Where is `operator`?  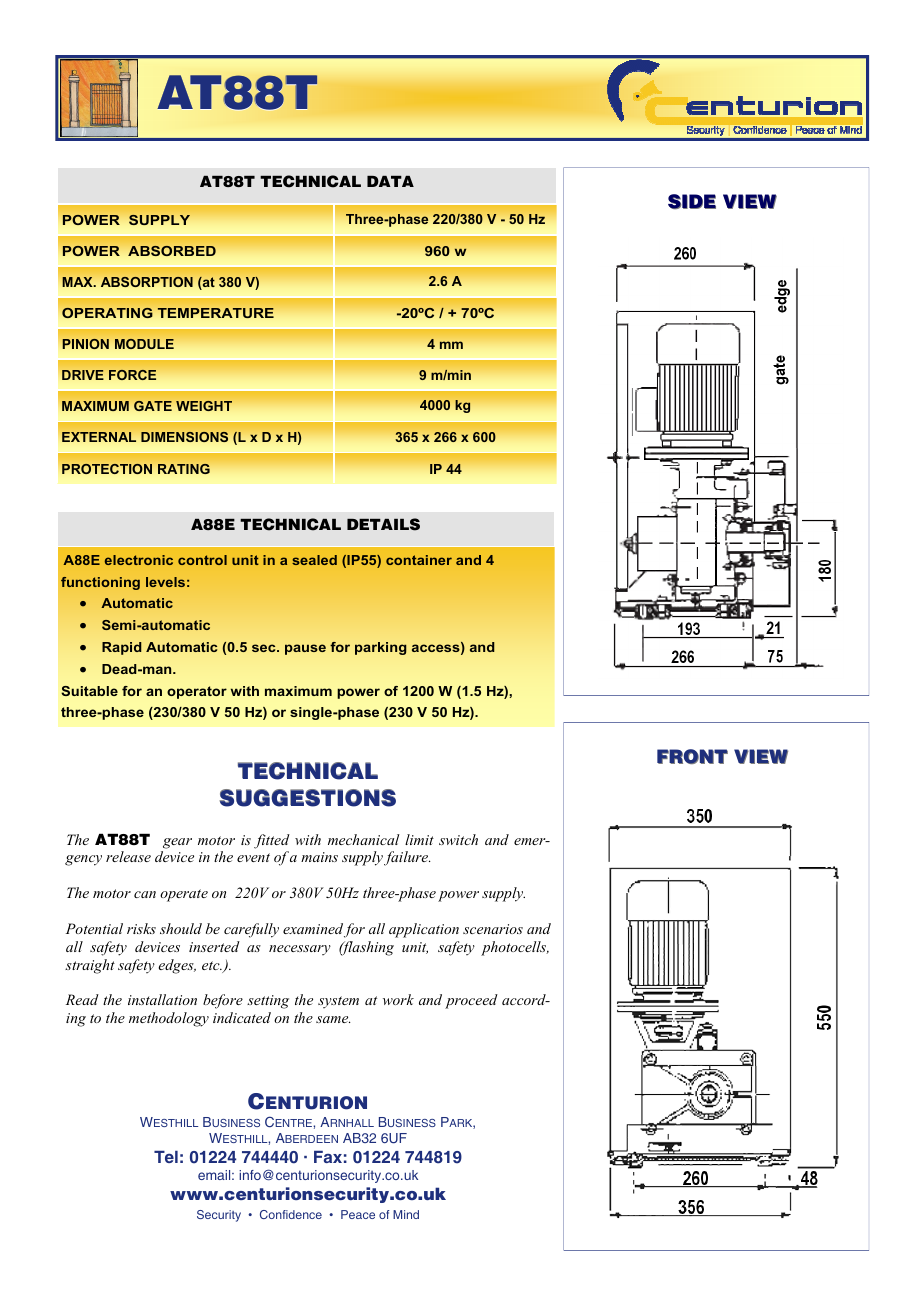 operator is located at coordinates (197, 692).
